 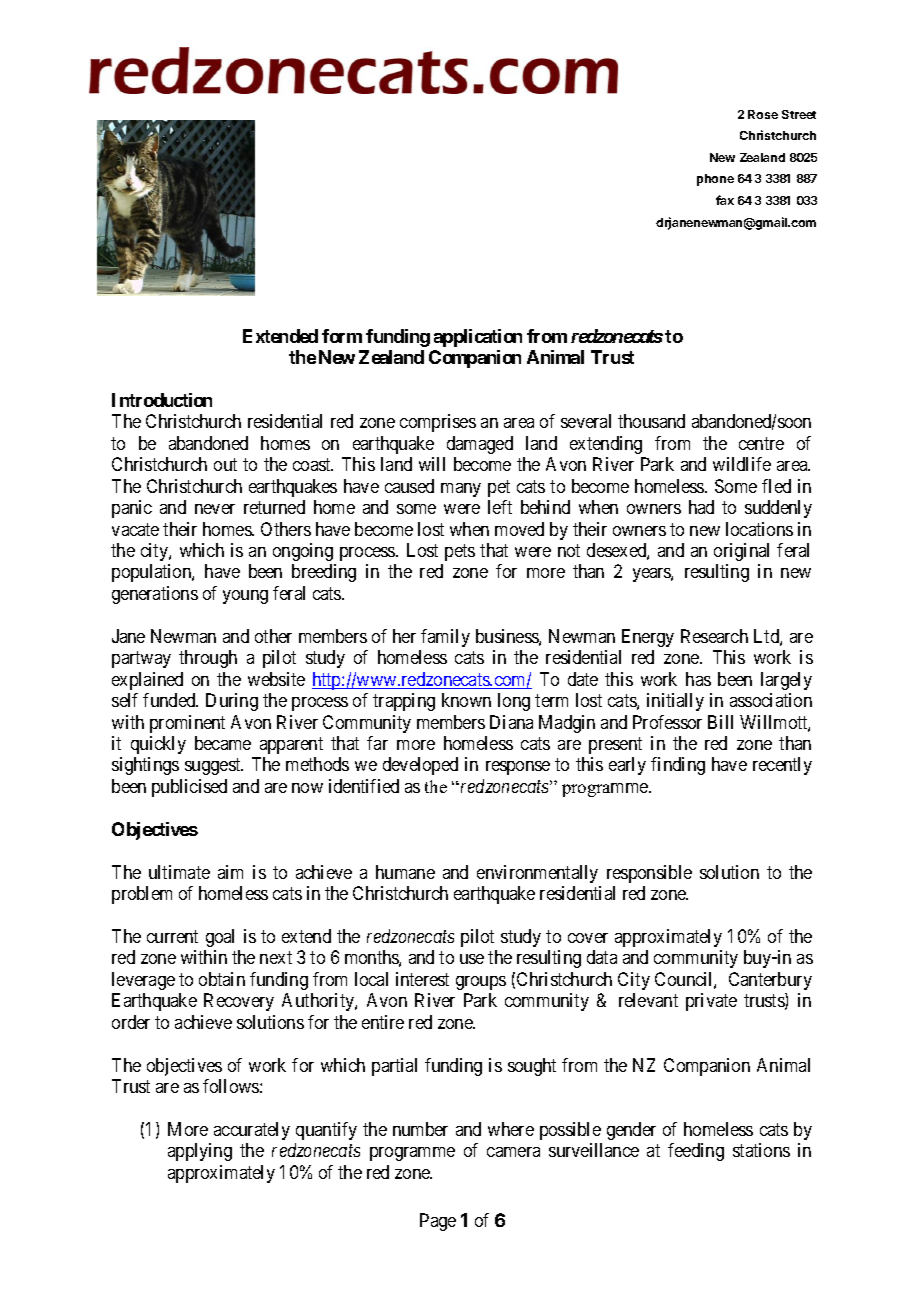 I want to click on application, so click(x=478, y=338).
